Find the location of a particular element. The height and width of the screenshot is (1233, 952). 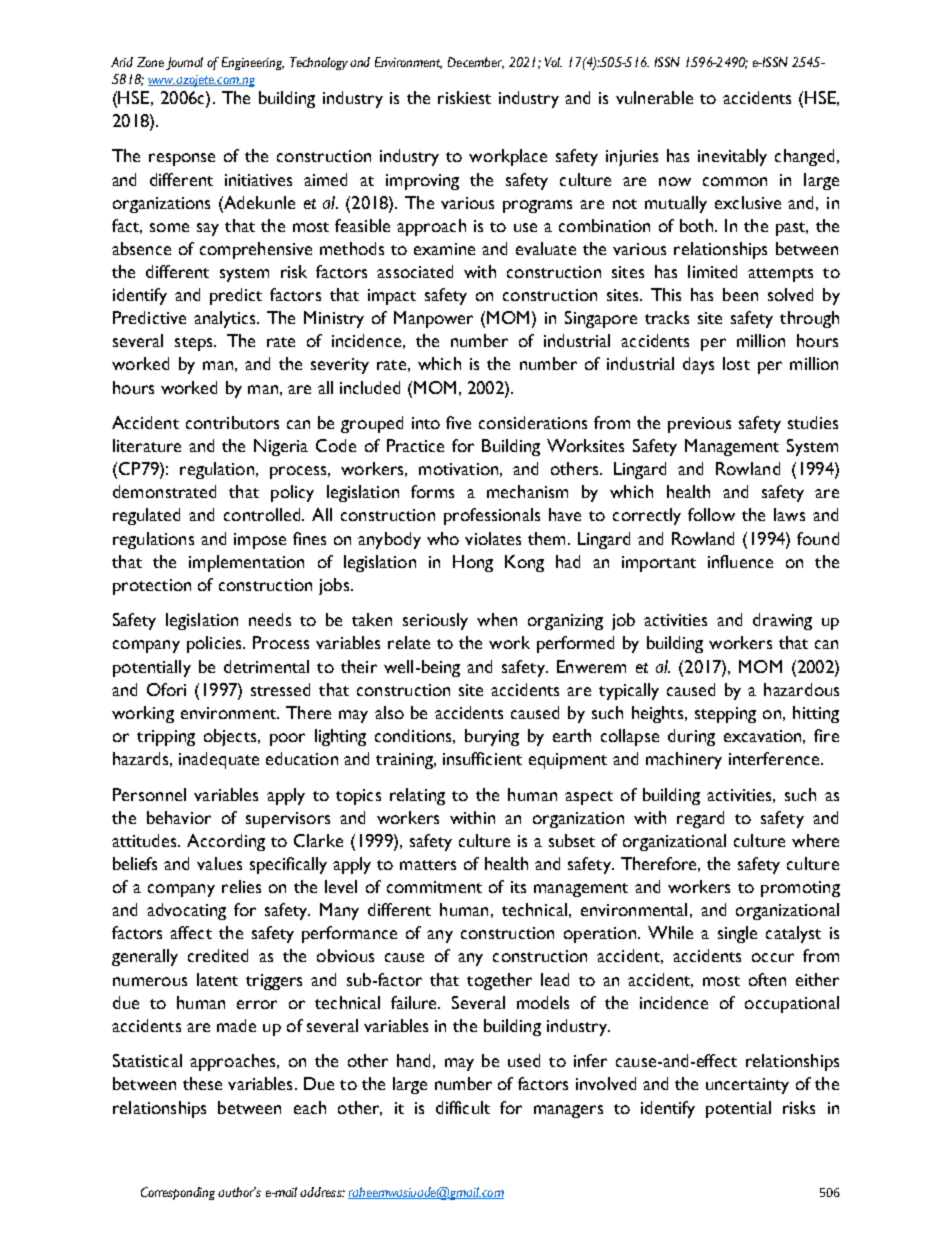

December is located at coordinates (476, 63).
